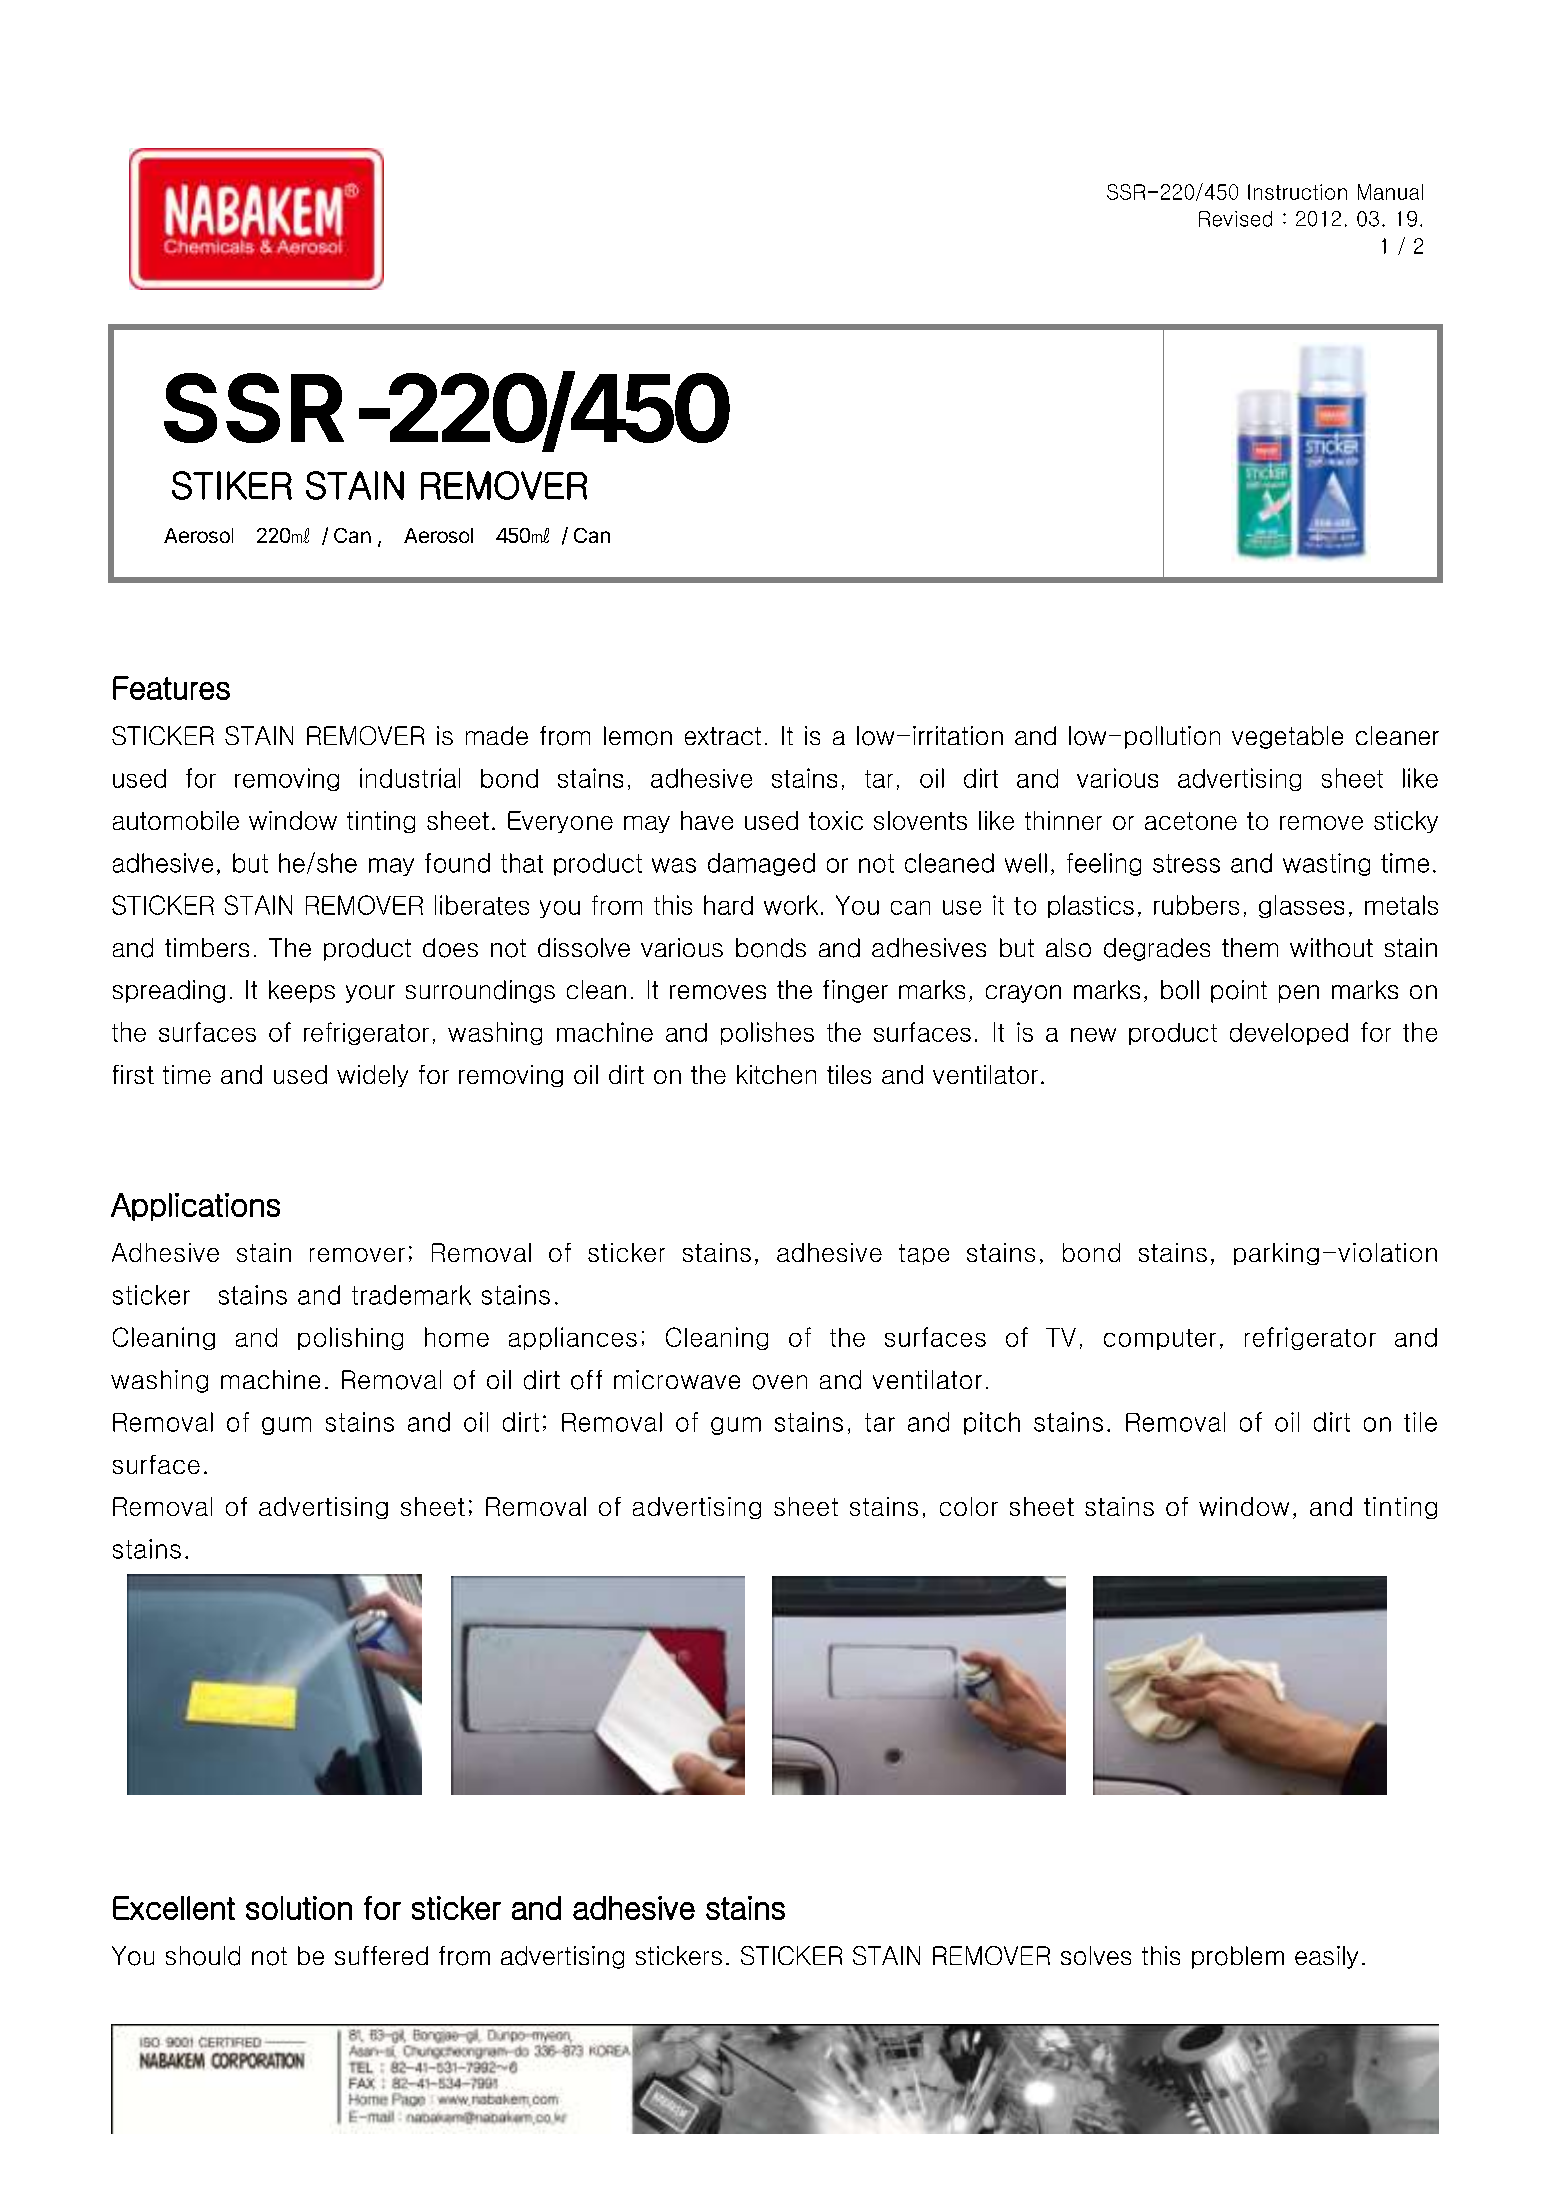 The image size is (1550, 2193). I want to click on vegetable, so click(1287, 737).
